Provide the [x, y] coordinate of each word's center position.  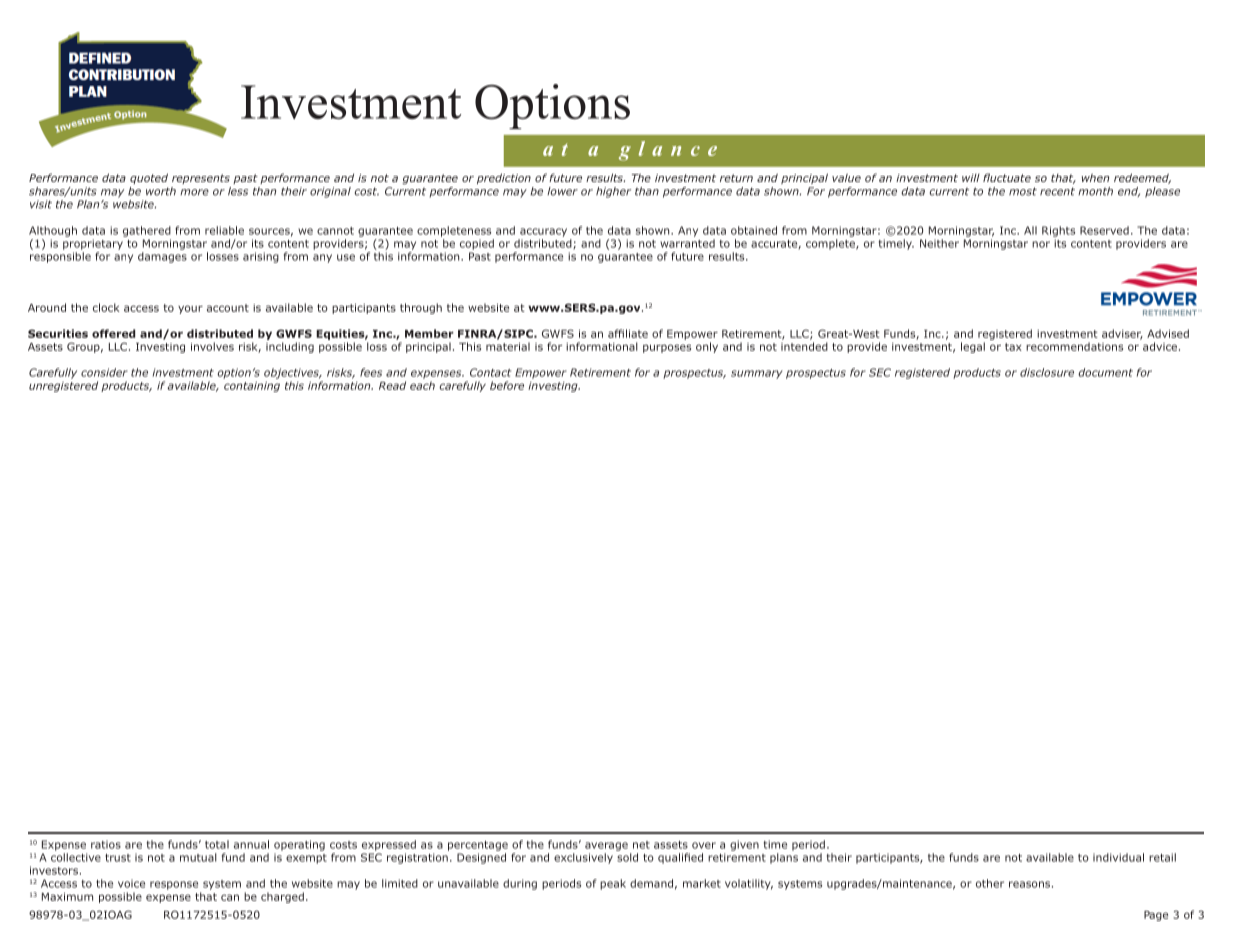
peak [613, 884]
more [194, 192]
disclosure [1047, 372]
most [1023, 191]
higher [613, 192]
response [174, 885]
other [990, 883]
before [507, 385]
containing [252, 387]
